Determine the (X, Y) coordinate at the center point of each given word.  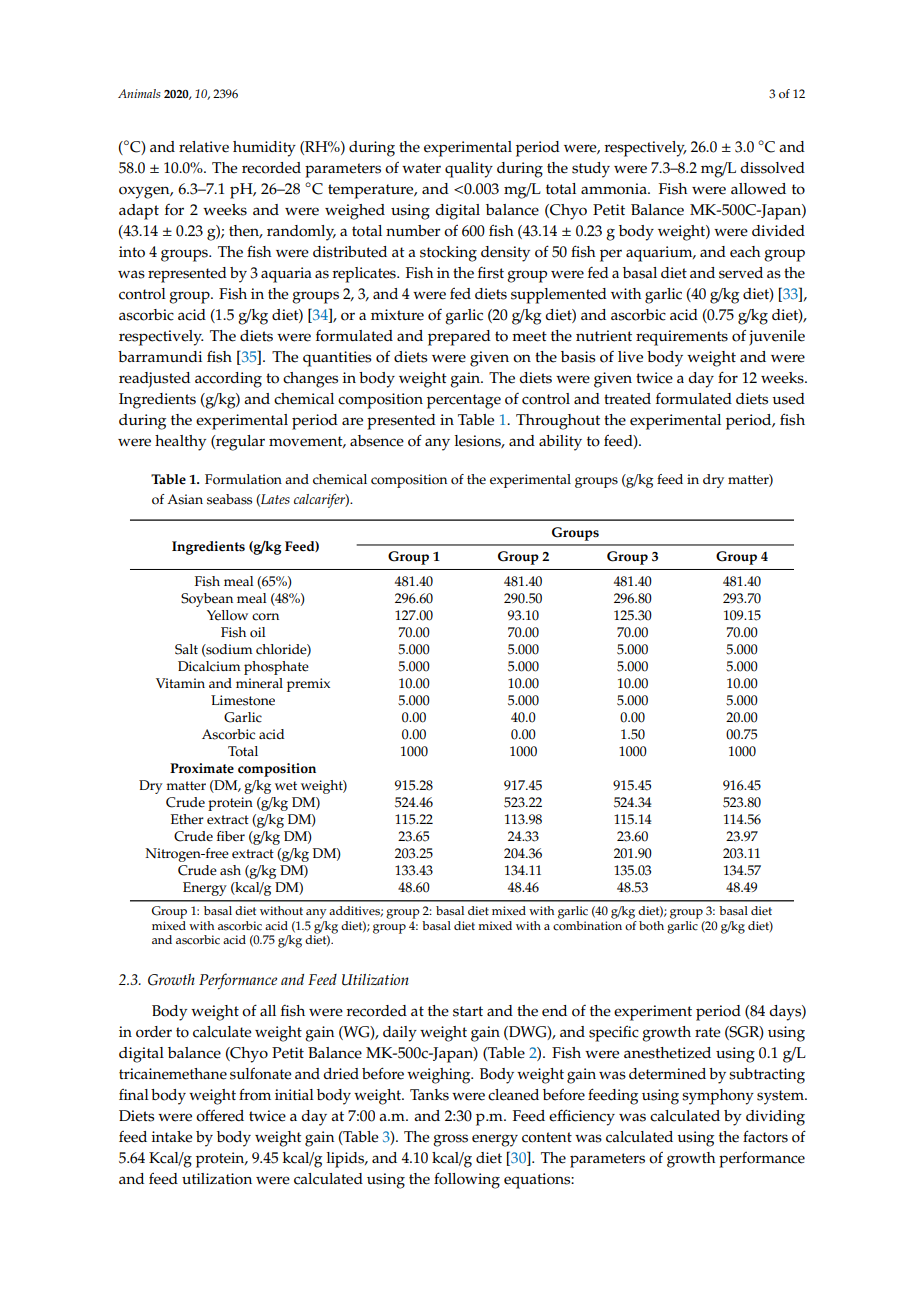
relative (204, 147)
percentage (464, 401)
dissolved (772, 168)
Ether (187, 819)
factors (765, 1136)
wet (286, 786)
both (651, 926)
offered (220, 1115)
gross (450, 1140)
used (788, 399)
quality (469, 170)
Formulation (243, 479)
